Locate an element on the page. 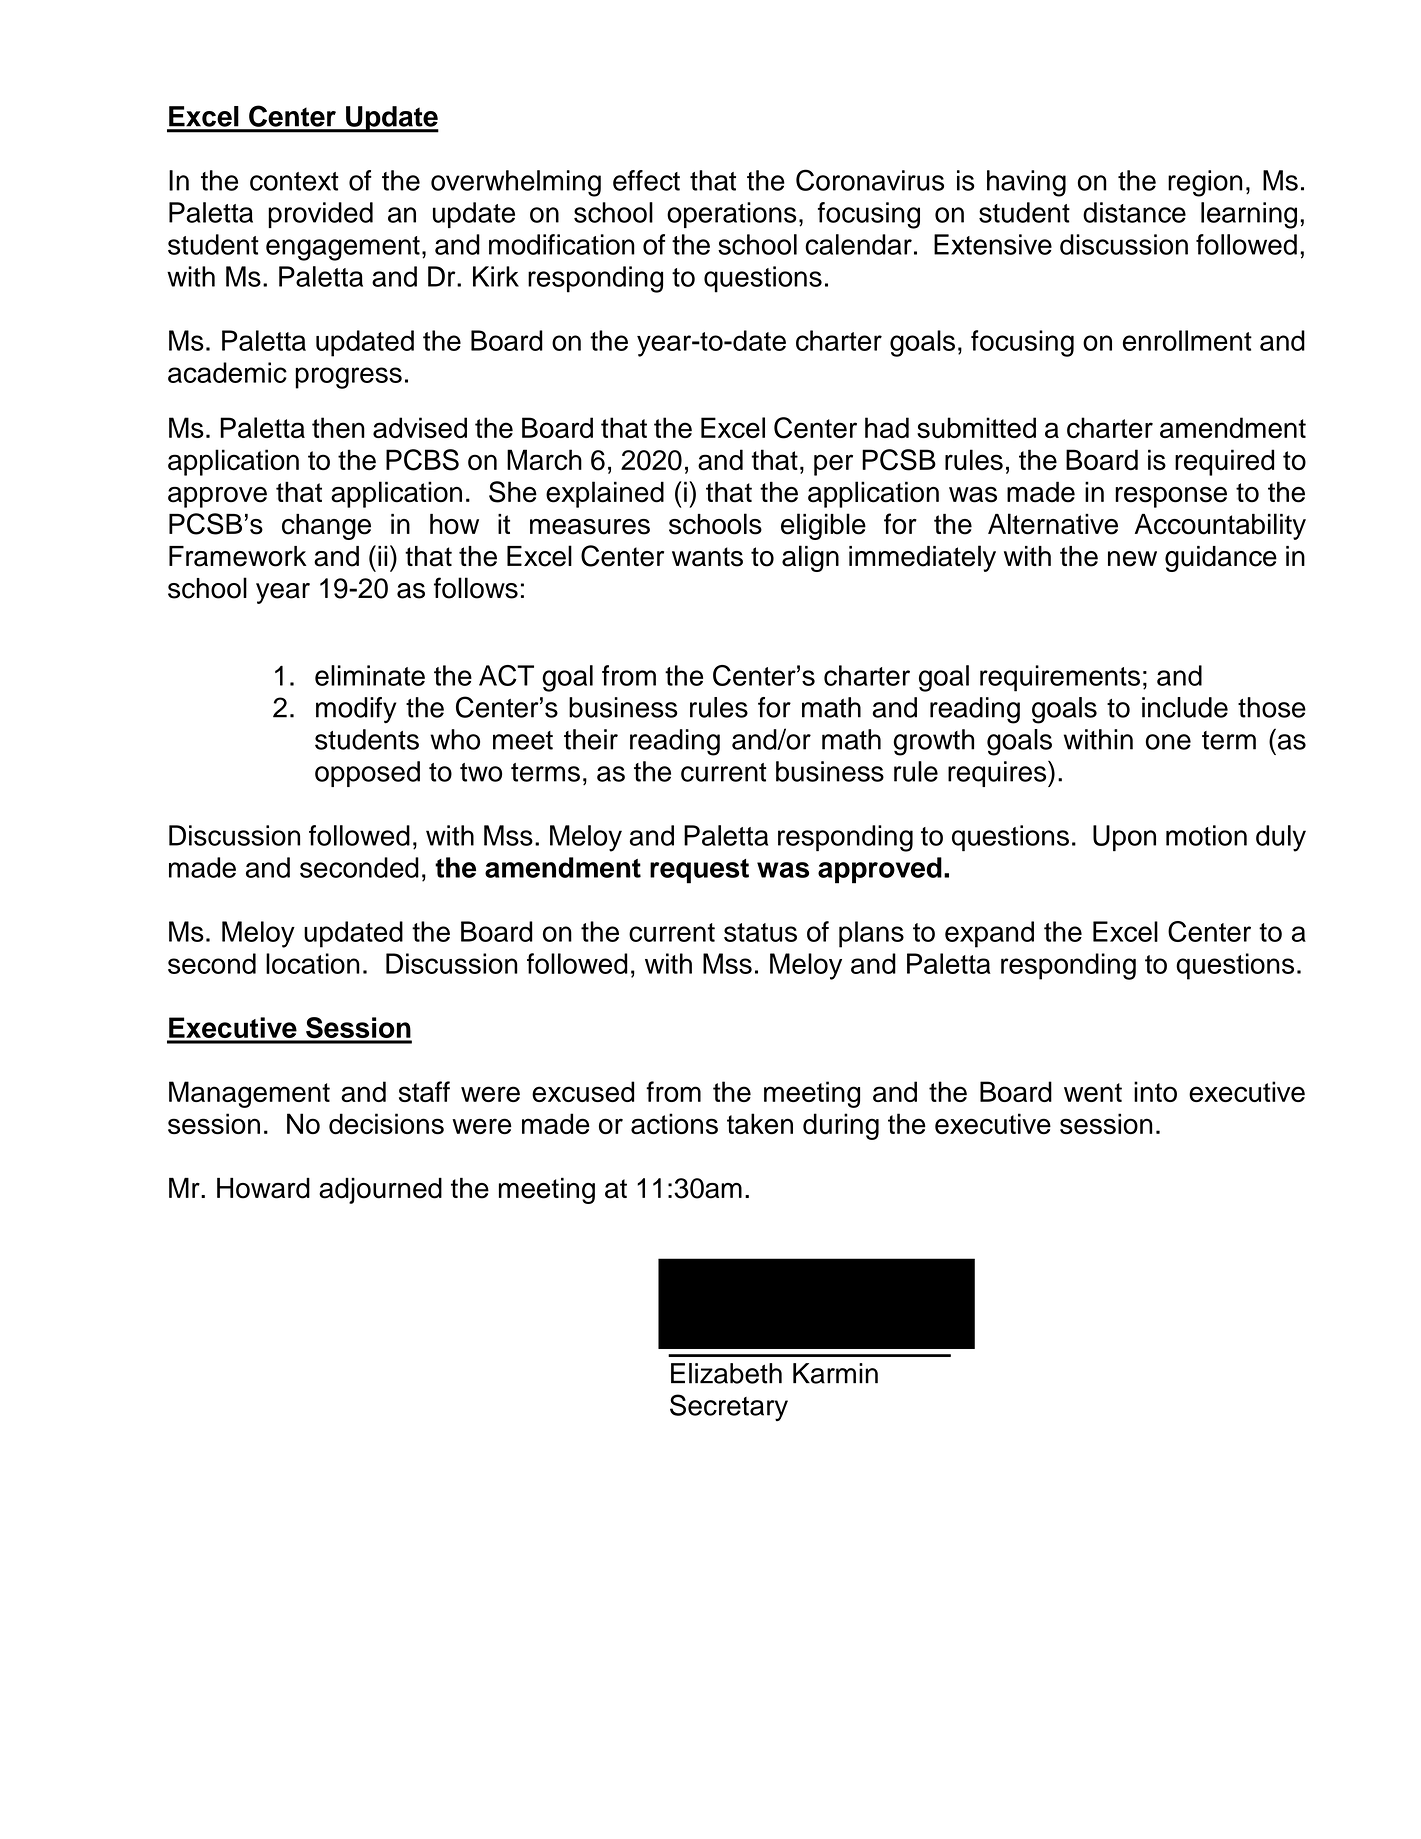 The height and width of the page is (1839, 1421). change is located at coordinates (326, 527).
